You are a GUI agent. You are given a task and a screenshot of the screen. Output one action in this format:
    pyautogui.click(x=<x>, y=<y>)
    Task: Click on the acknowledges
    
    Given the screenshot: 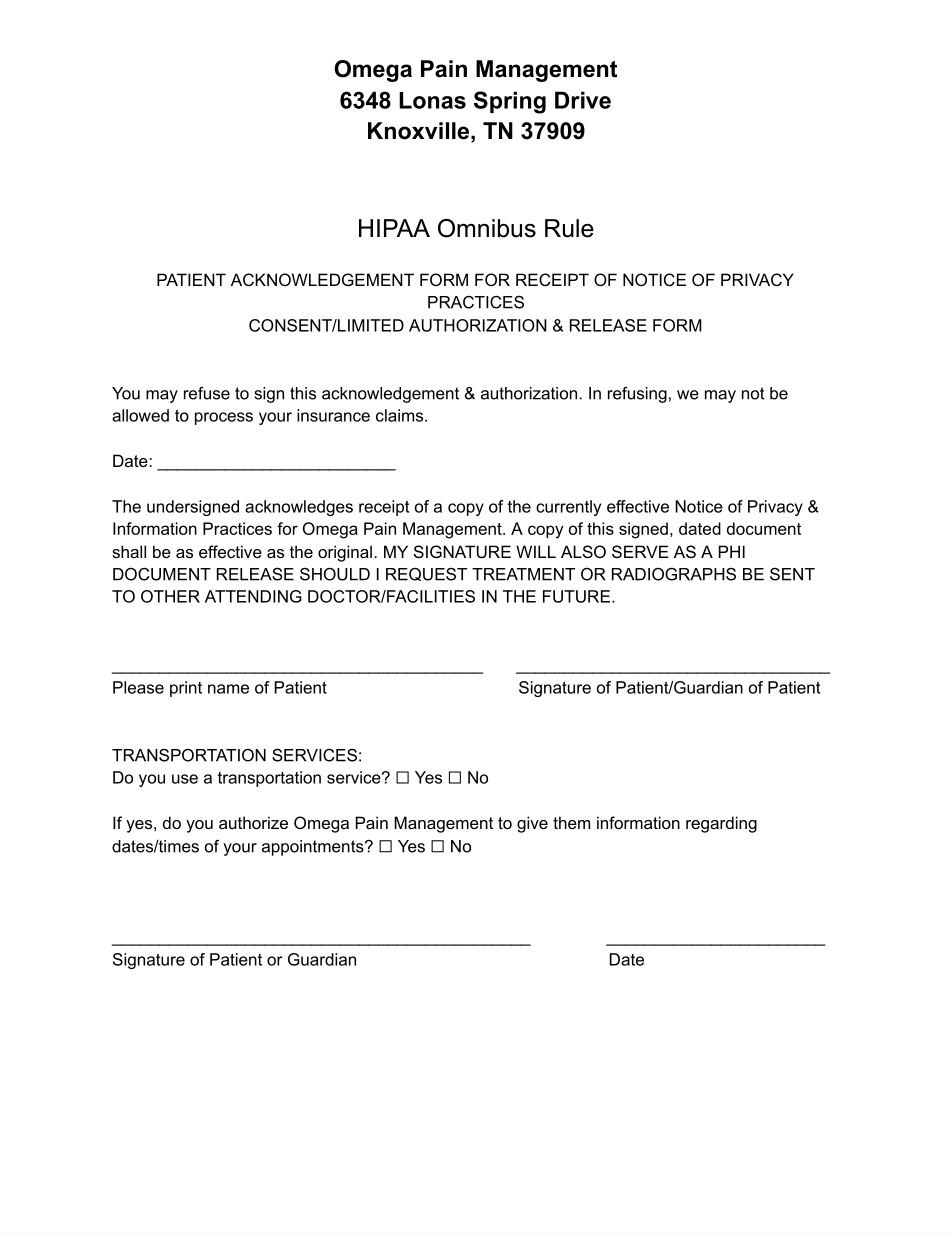 What is the action you would take?
    pyautogui.click(x=299, y=508)
